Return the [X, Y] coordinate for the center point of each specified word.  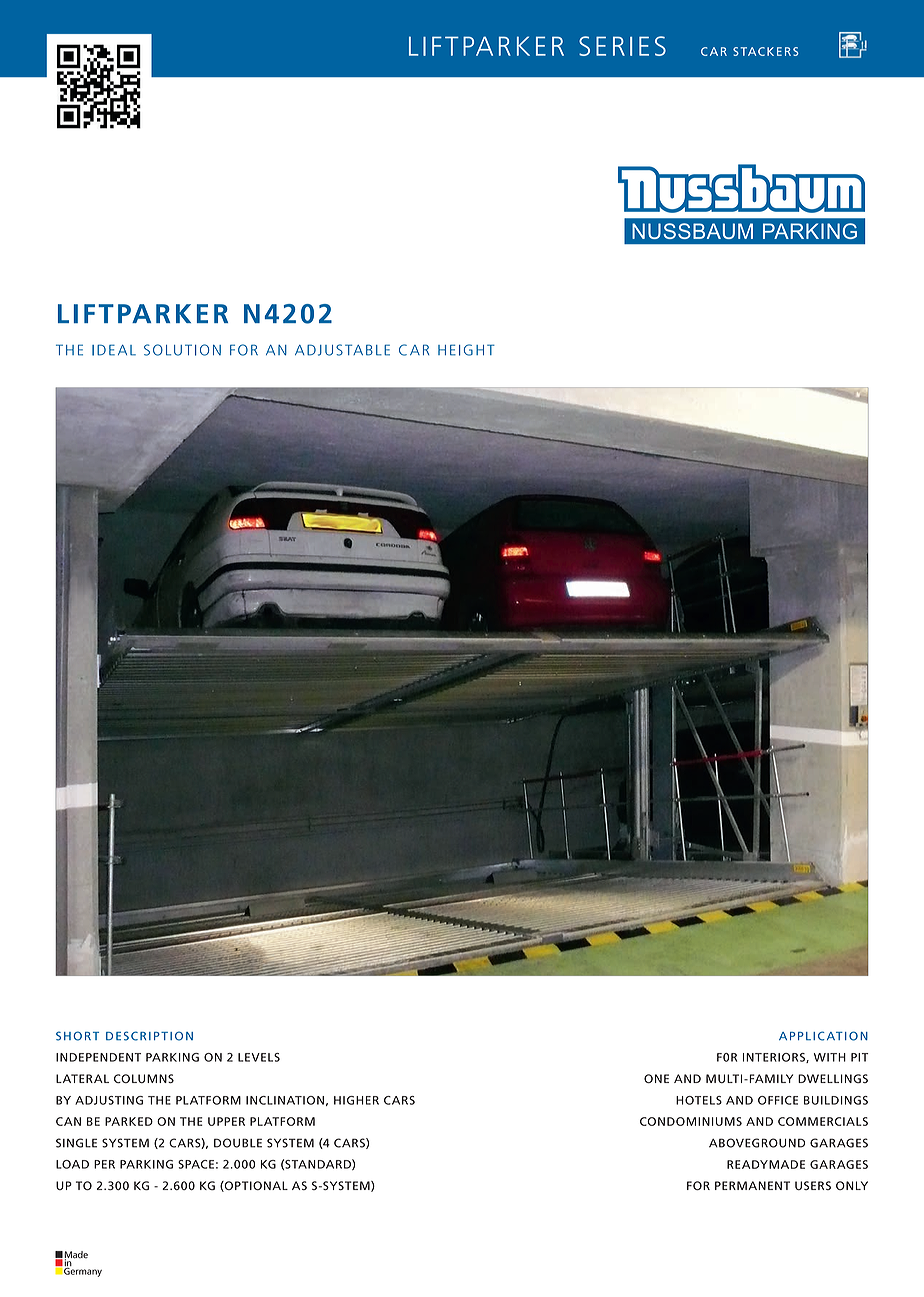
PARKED [129, 1121]
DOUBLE [238, 1143]
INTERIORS [775, 1058]
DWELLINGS [833, 1078]
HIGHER [356, 1100]
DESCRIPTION [149, 1036]
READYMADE [766, 1164]
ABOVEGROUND [757, 1143]
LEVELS [259, 1057]
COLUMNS [144, 1078]
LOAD [72, 1164]
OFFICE [778, 1100]
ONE [656, 1078]
